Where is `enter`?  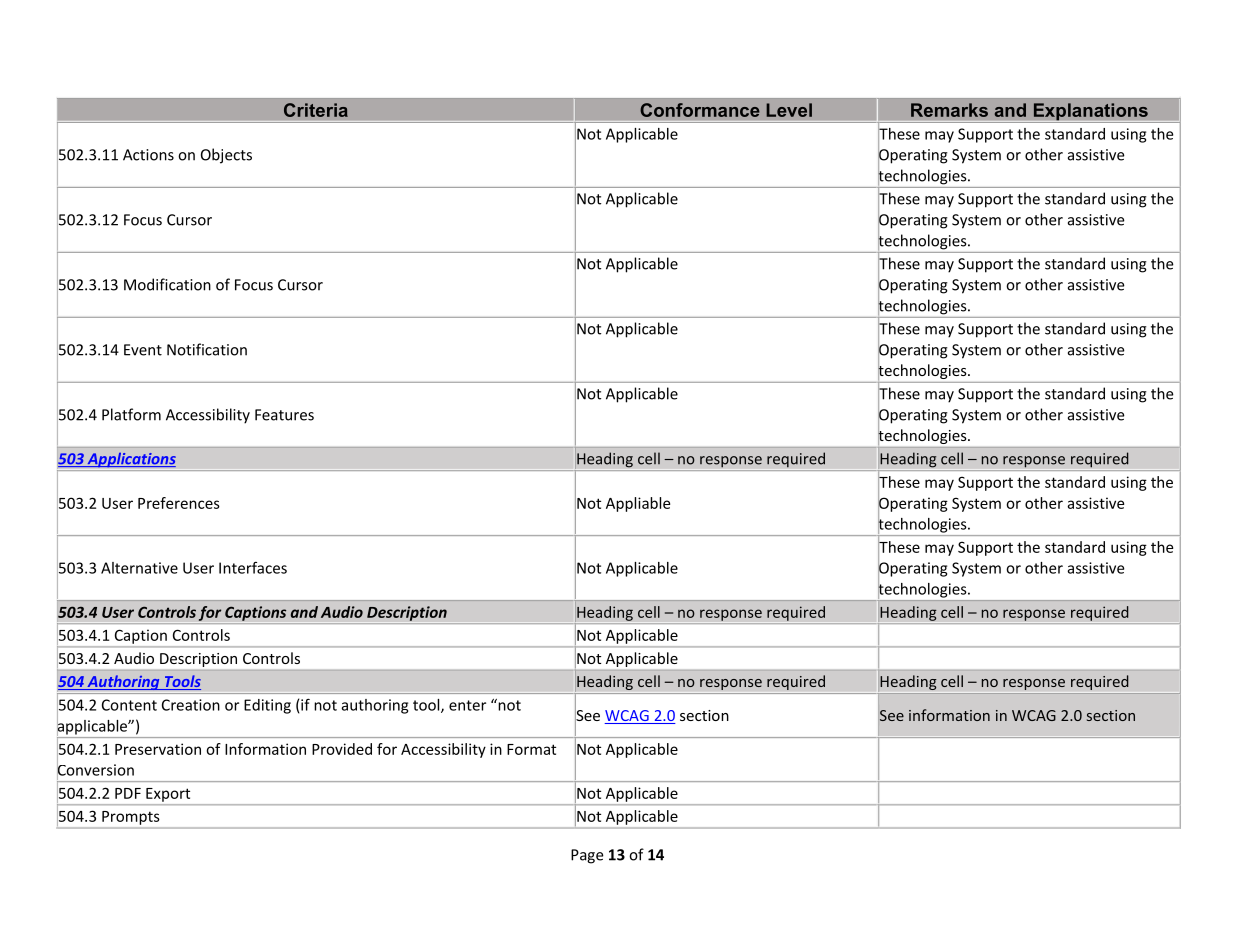
enter is located at coordinates (467, 705).
